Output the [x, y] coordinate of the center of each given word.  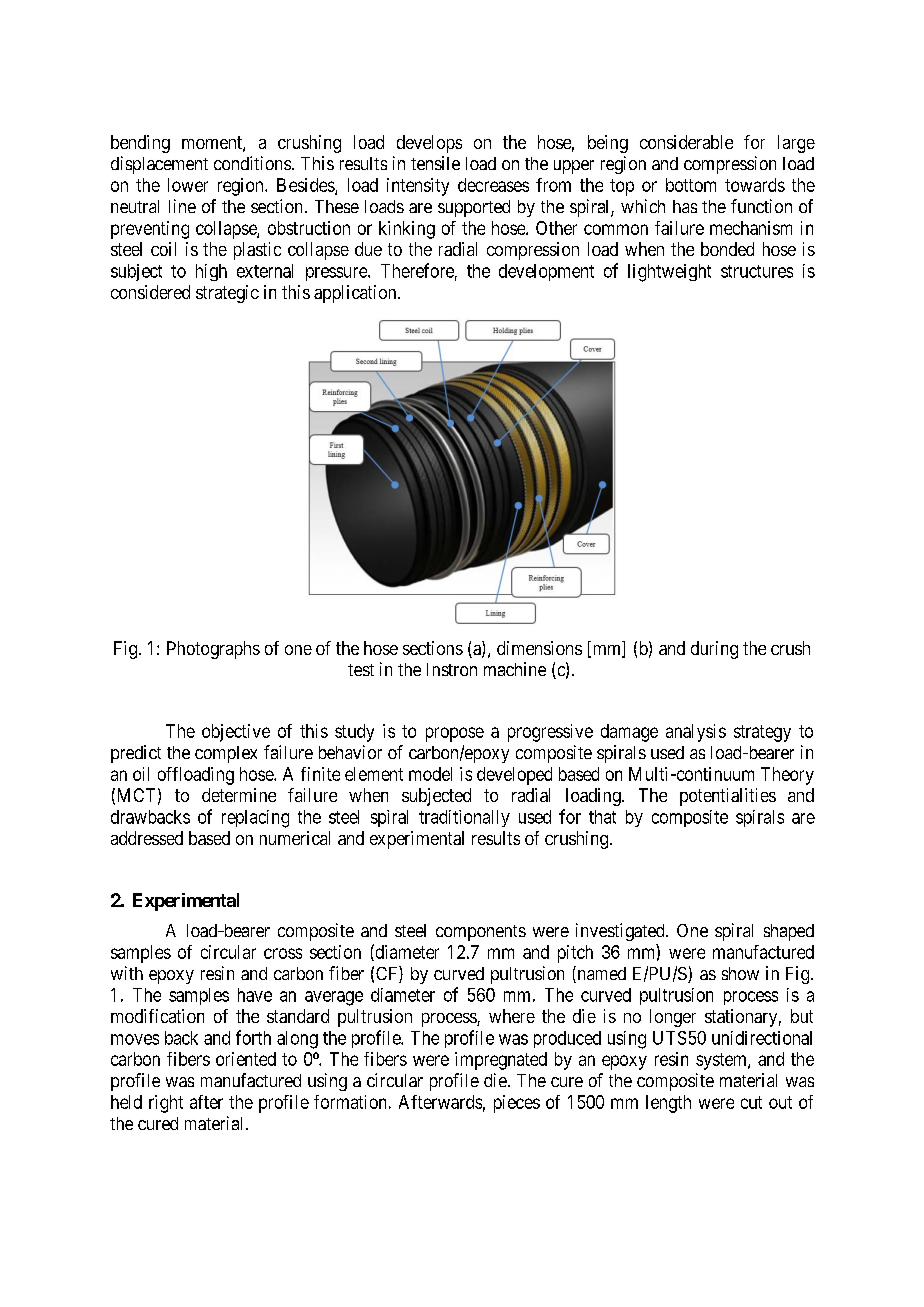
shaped [789, 932]
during [714, 650]
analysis [696, 733]
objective [236, 733]
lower [188, 185]
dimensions [539, 648]
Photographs [213, 650]
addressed [147, 838]
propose [455, 734]
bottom [691, 185]
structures [757, 271]
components [481, 933]
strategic [227, 294]
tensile [435, 163]
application [356, 294]
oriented [246, 1059]
